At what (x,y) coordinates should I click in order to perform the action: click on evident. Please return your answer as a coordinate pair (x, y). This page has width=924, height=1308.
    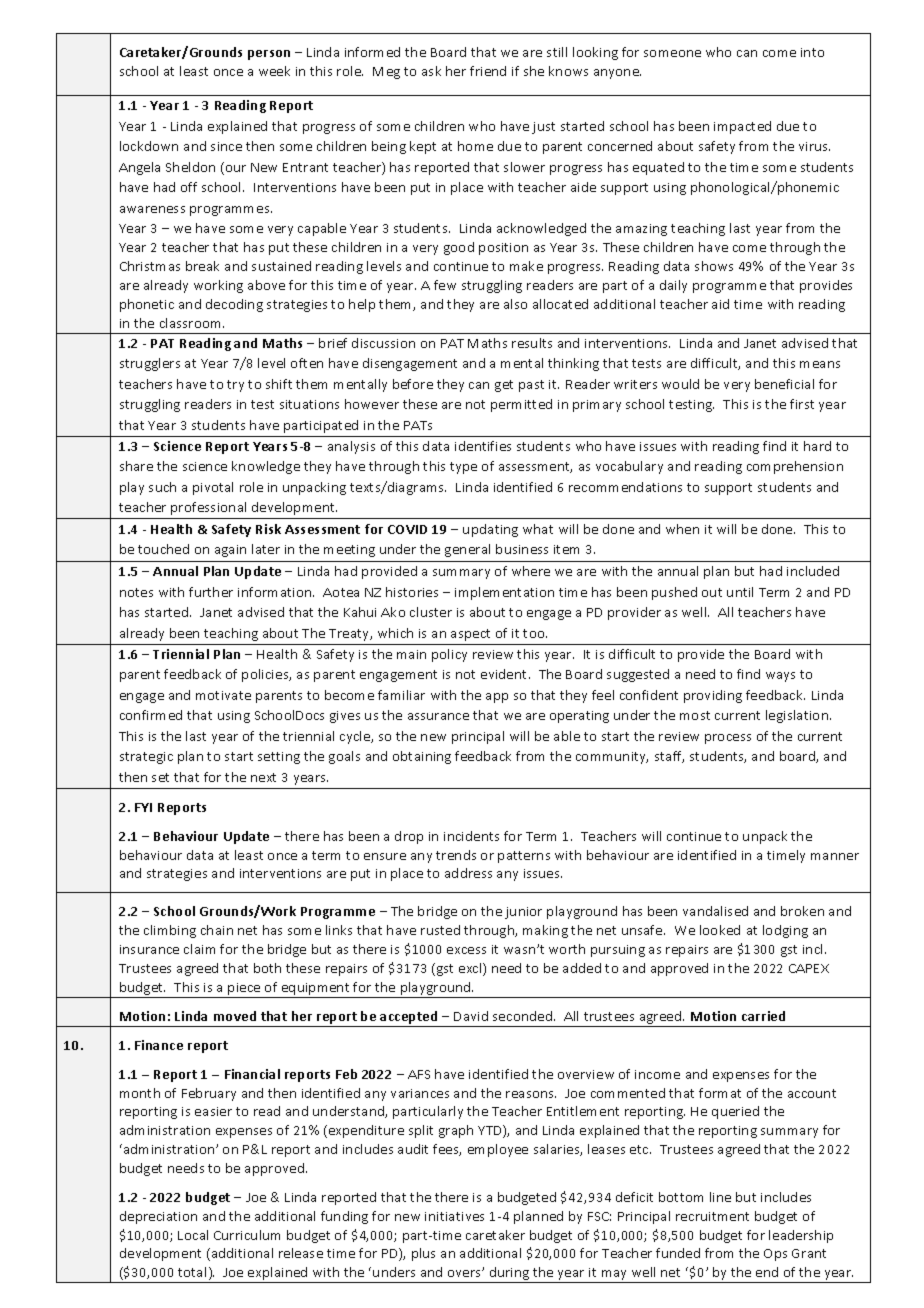
    Looking at the image, I should click on (505, 674).
